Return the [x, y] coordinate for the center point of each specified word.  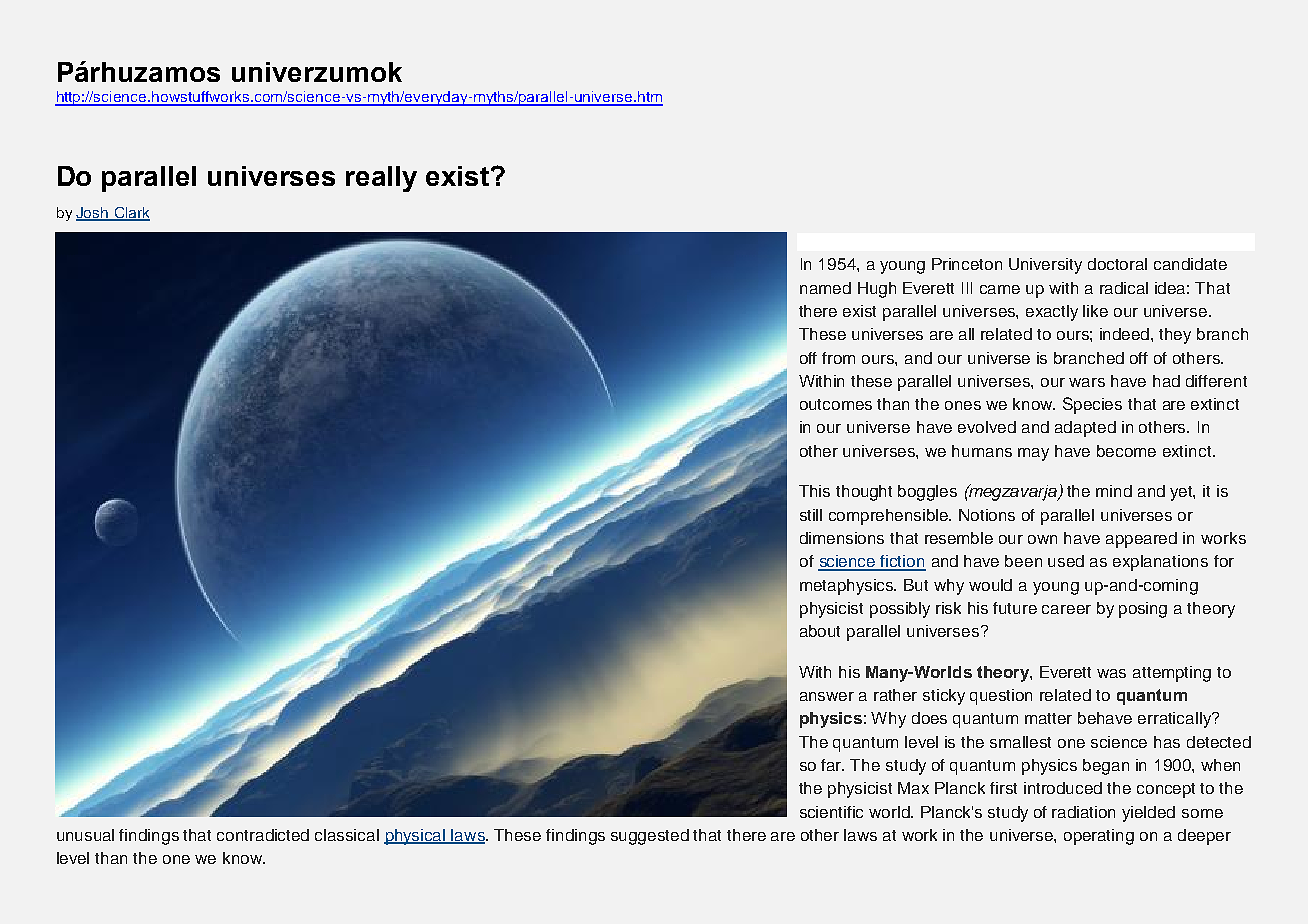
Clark [131, 214]
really [381, 179]
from [838, 358]
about [820, 631]
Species [1092, 405]
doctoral [1117, 264]
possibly [900, 610]
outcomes [836, 404]
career [1066, 609]
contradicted [263, 835]
